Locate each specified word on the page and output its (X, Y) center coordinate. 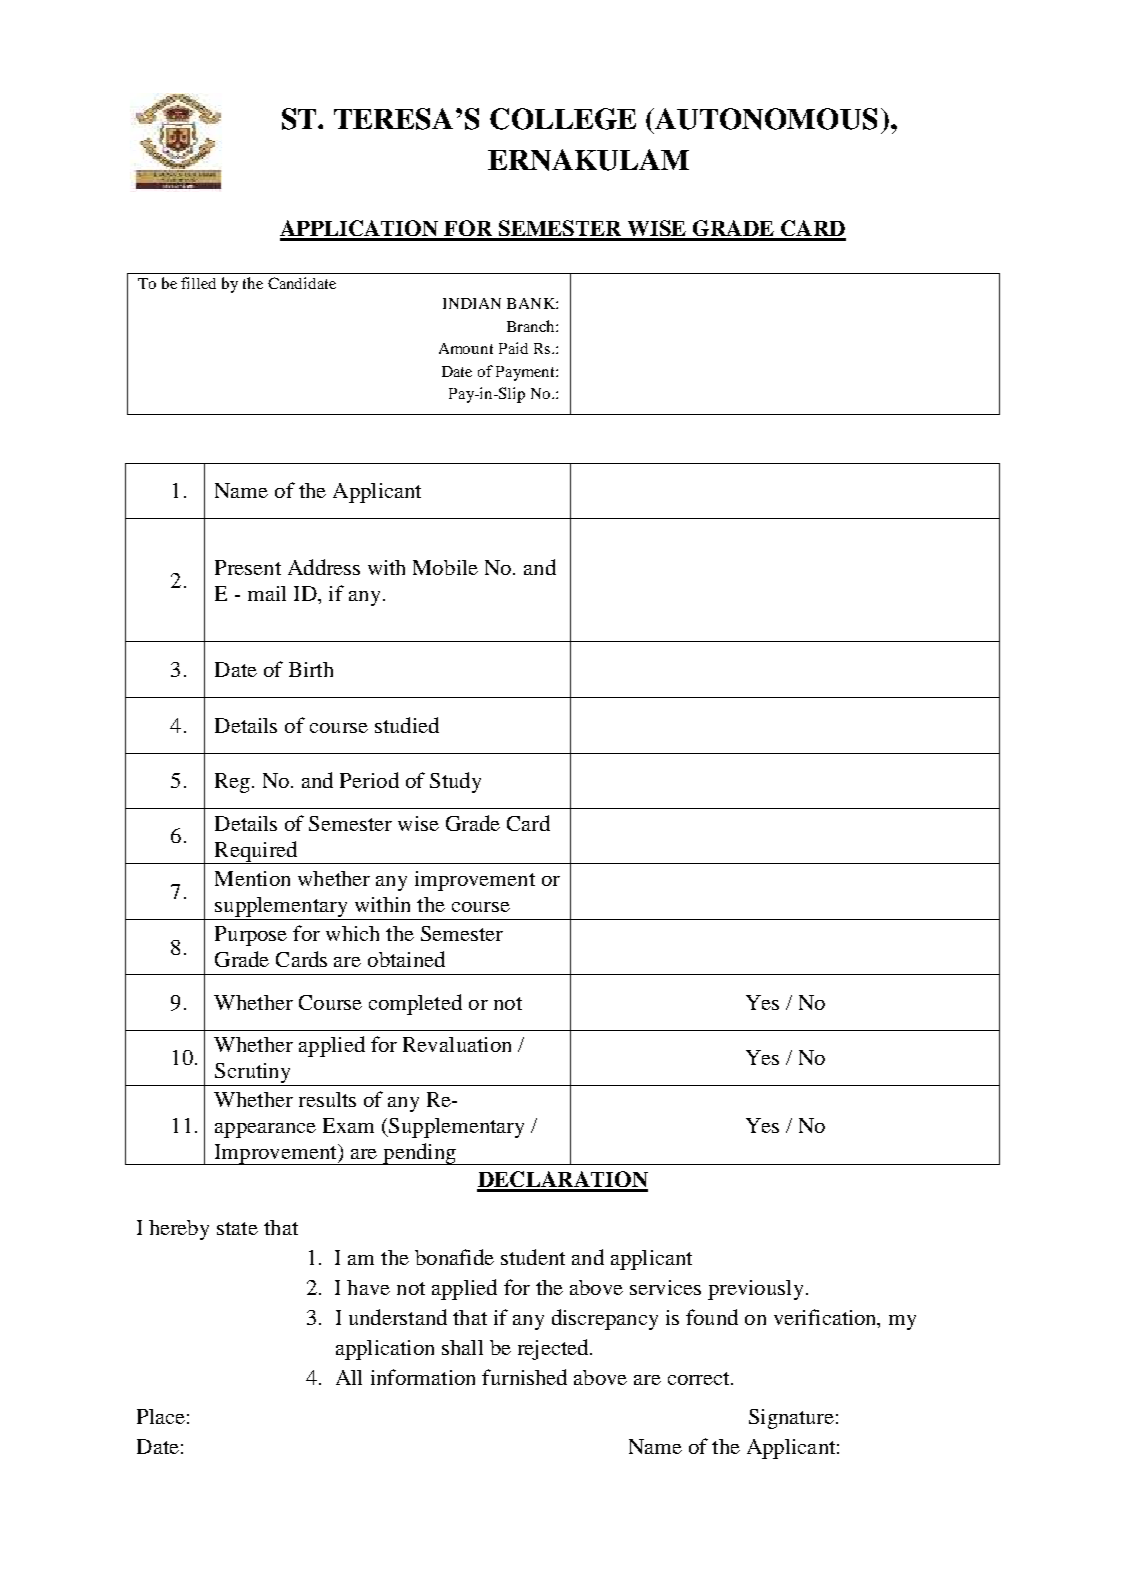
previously (755, 1290)
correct (700, 1378)
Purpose (251, 936)
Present (248, 567)
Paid (513, 348)
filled (198, 283)
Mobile (445, 567)
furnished (524, 1377)
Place (161, 1416)
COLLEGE (563, 119)
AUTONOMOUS (765, 119)
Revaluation (457, 1044)
